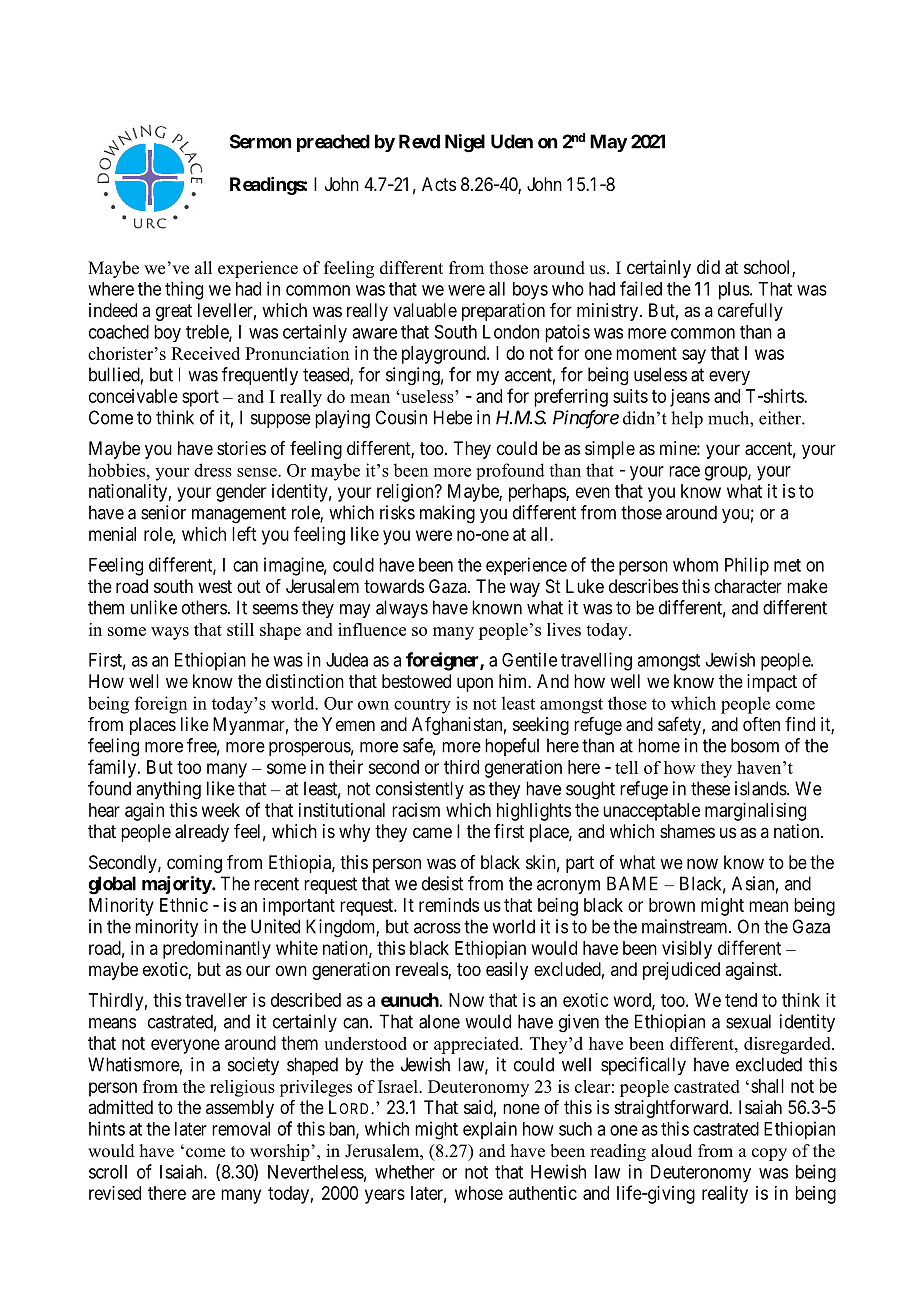 This screenshot has height=1308, width=924. What do you see at coordinates (240, 629) in the screenshot?
I see `still` at bounding box center [240, 629].
